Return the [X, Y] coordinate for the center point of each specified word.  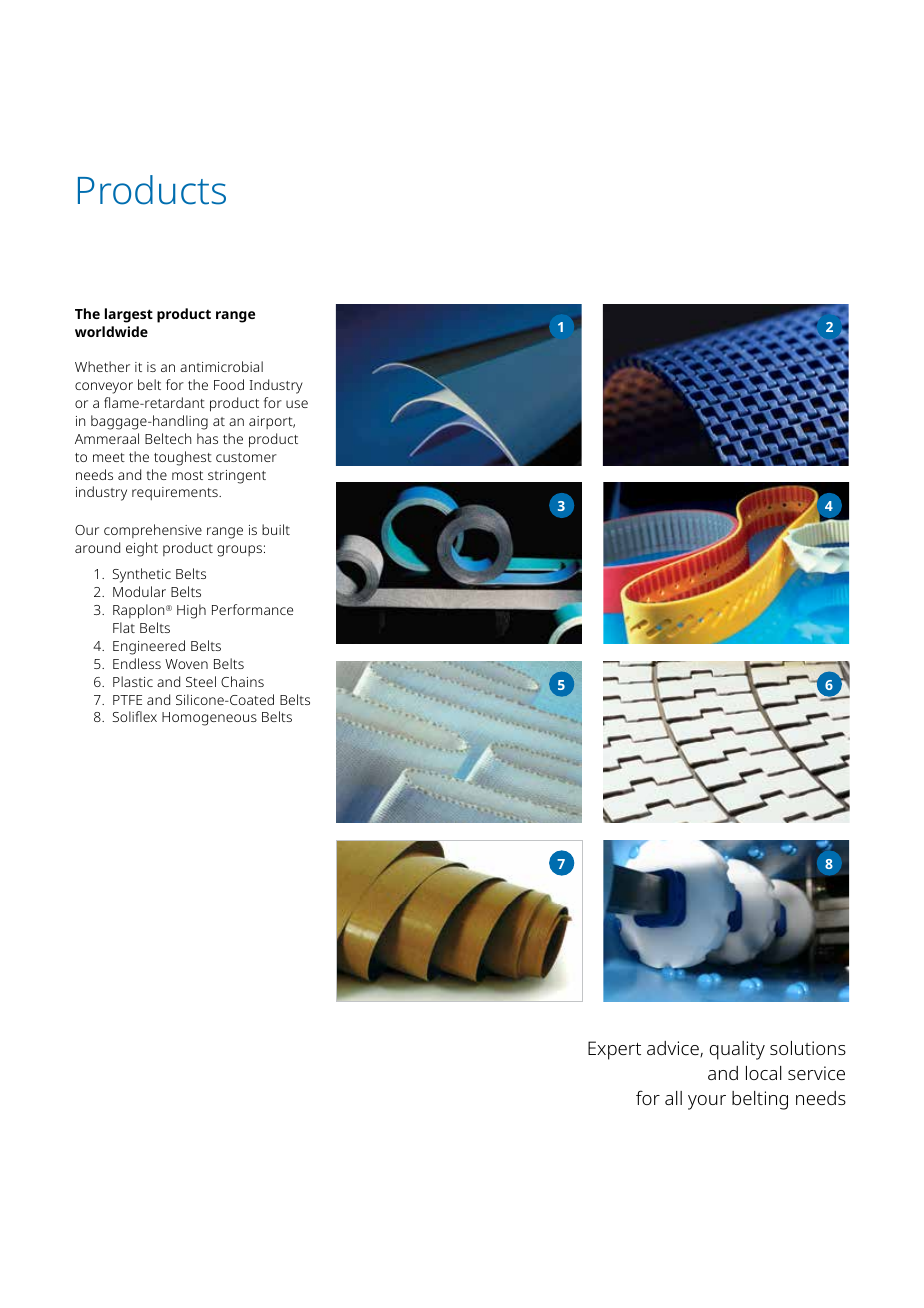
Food [229, 384]
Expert [614, 1050]
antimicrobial [221, 366]
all [673, 1098]
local [764, 1073]
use [297, 404]
